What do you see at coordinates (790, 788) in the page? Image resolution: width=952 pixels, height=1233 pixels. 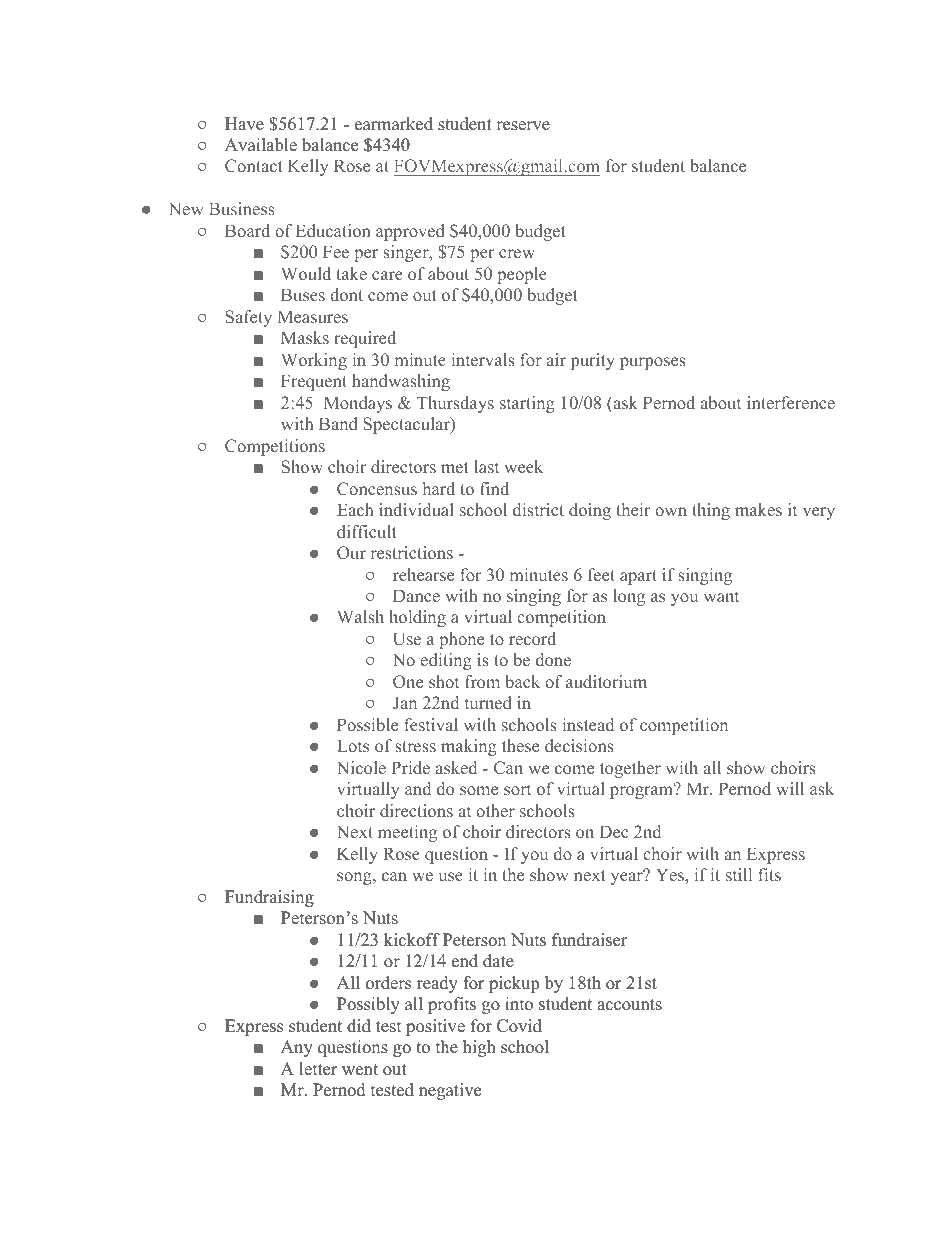 I see `will` at bounding box center [790, 788].
